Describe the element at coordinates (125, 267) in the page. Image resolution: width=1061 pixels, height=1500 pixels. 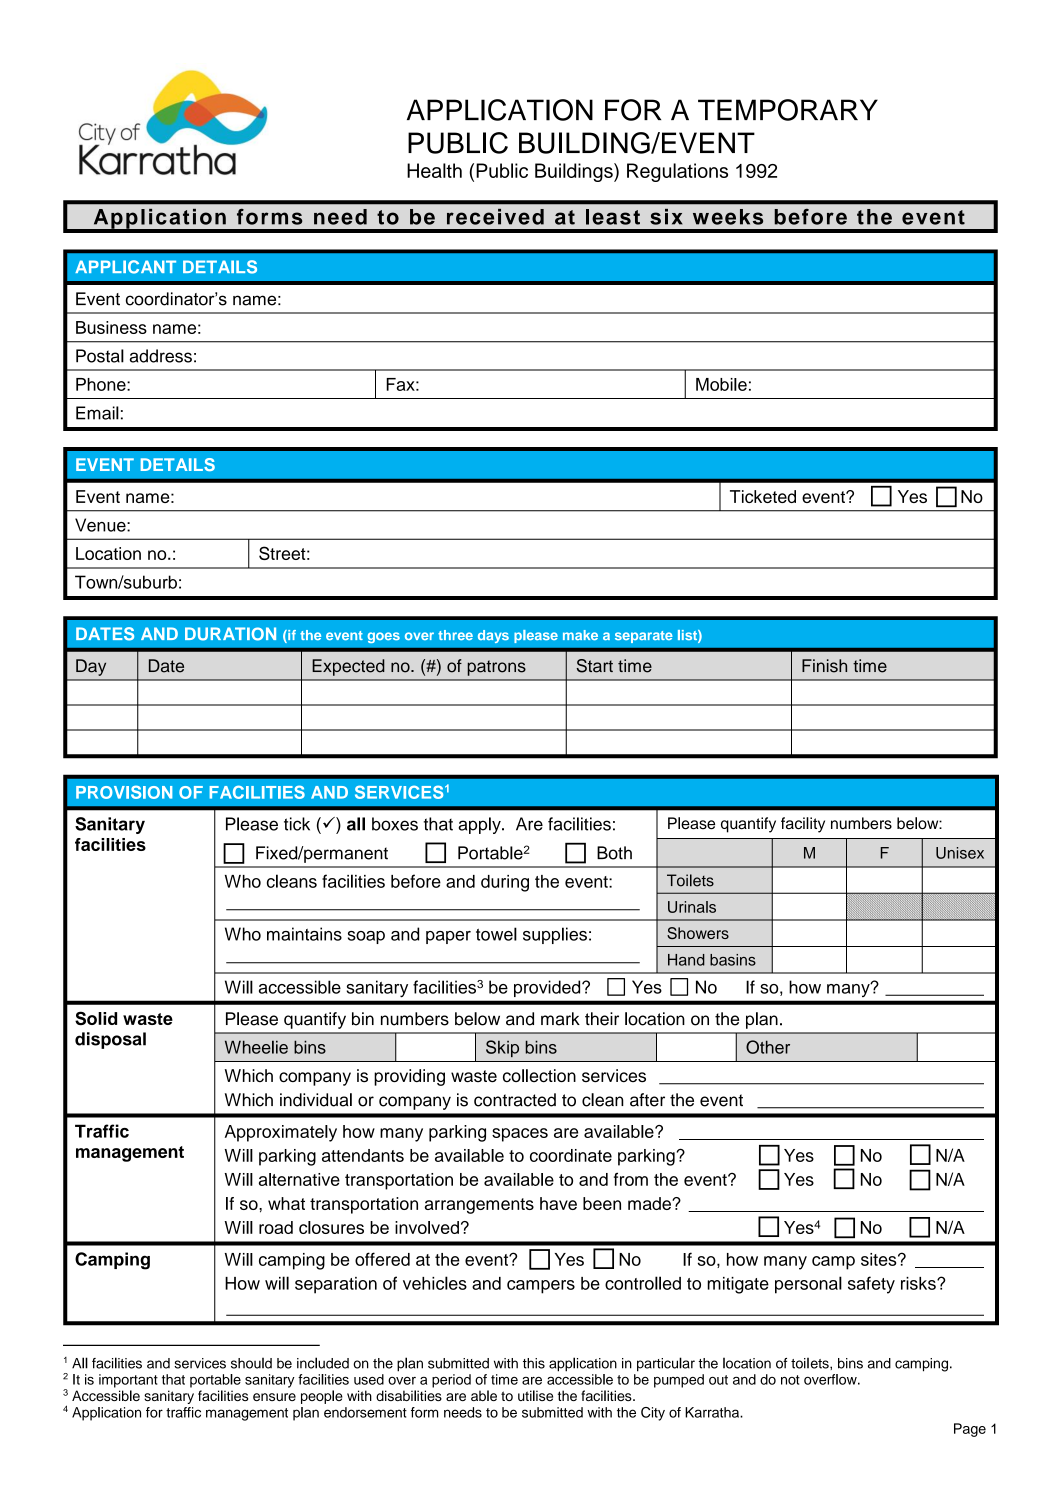
I see `APPLICANT` at that location.
